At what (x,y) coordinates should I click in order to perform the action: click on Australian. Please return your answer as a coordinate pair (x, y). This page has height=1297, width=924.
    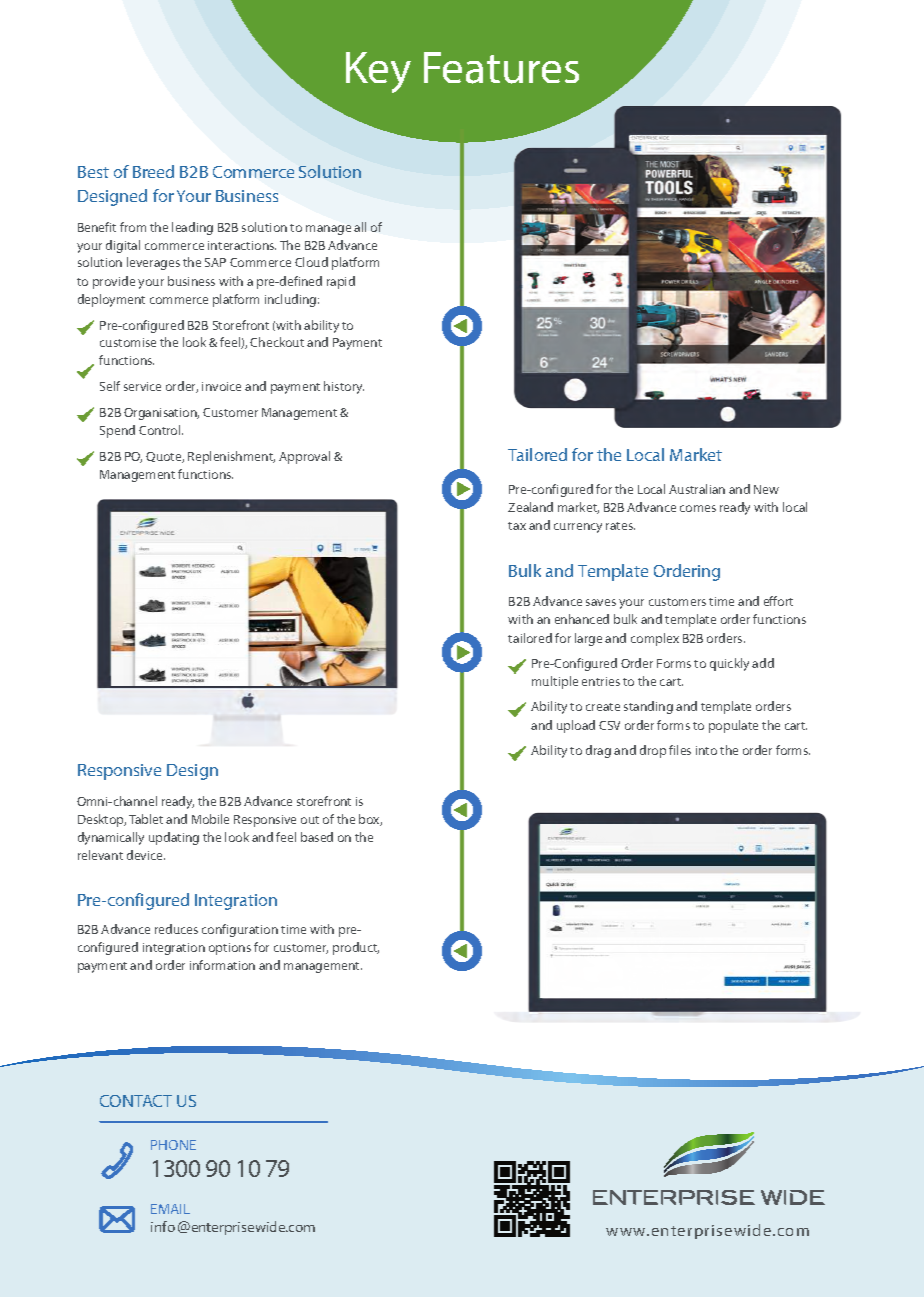
    Looking at the image, I should click on (697, 489).
